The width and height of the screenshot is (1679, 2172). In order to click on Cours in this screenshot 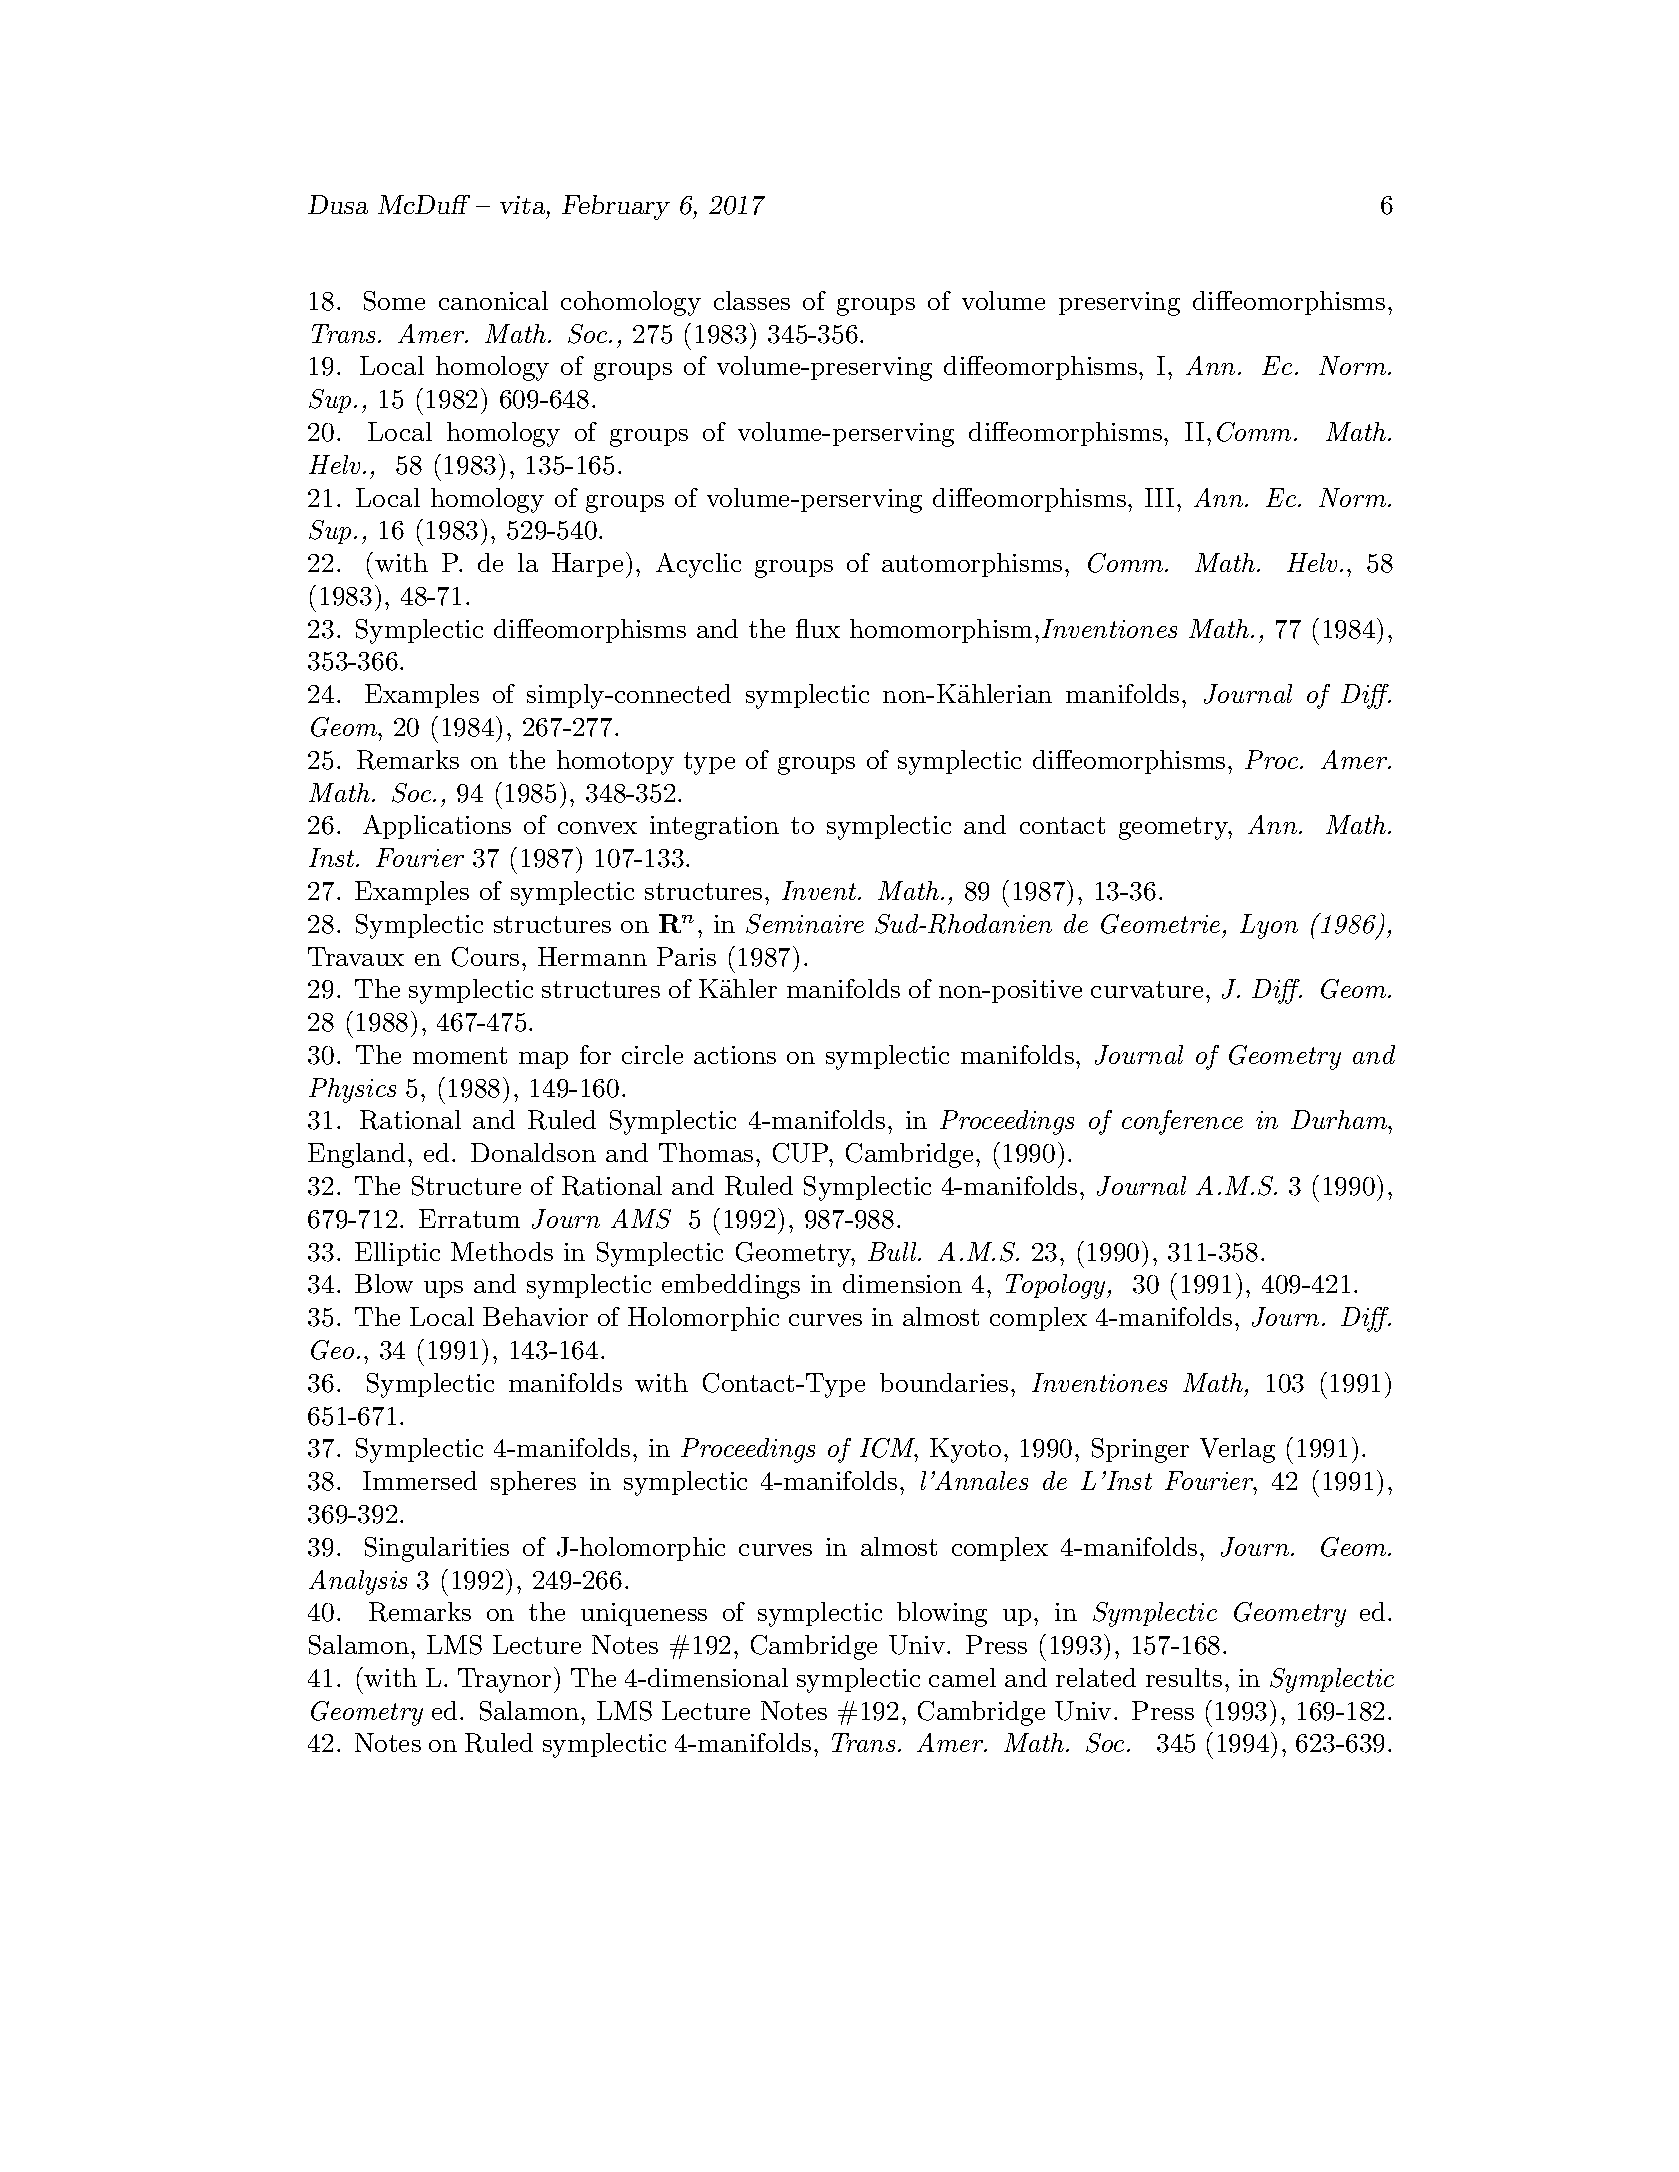, I will do `click(485, 957)`.
